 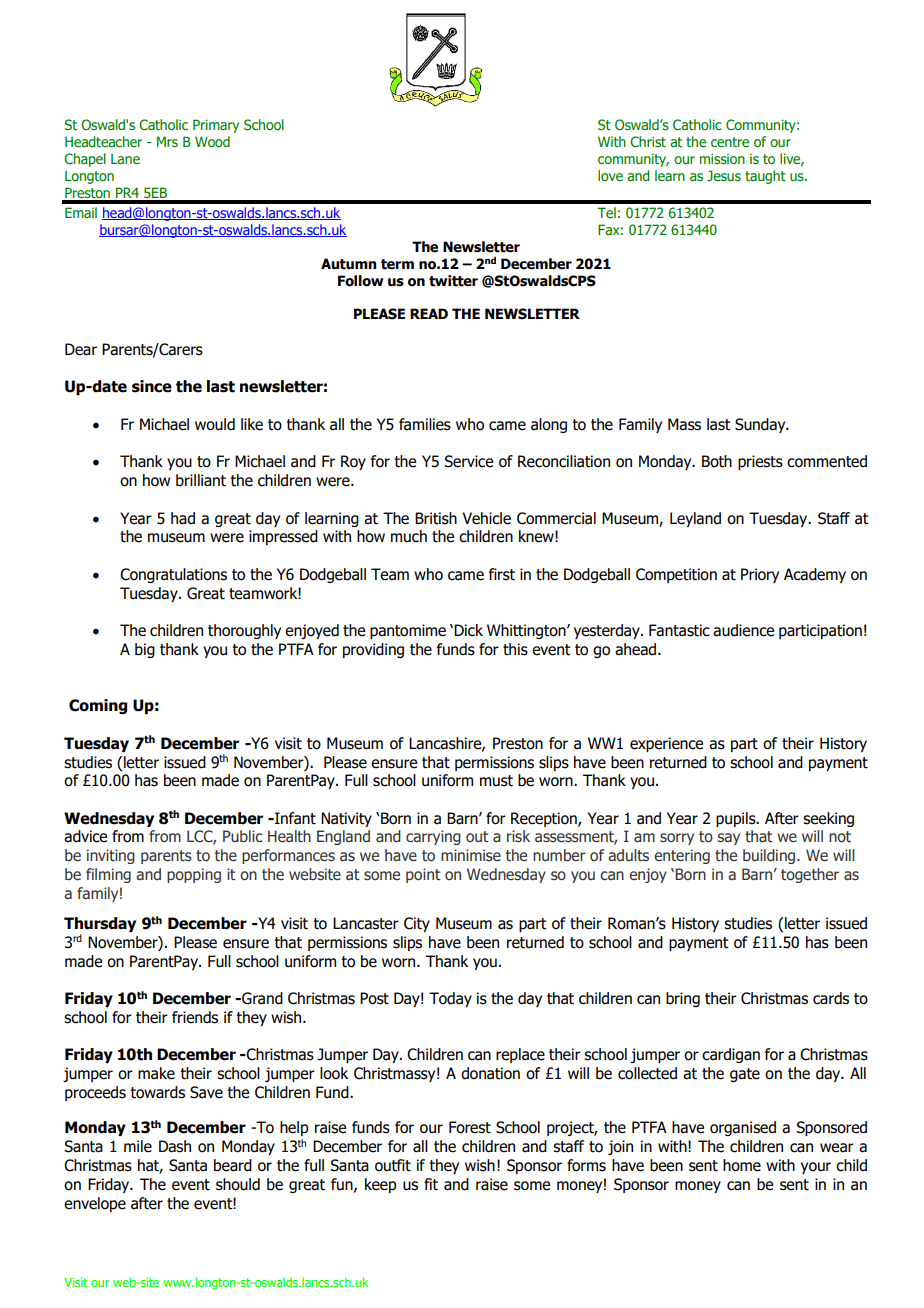 What do you see at coordinates (433, 837) in the image?
I see `carrying` at bounding box center [433, 837].
